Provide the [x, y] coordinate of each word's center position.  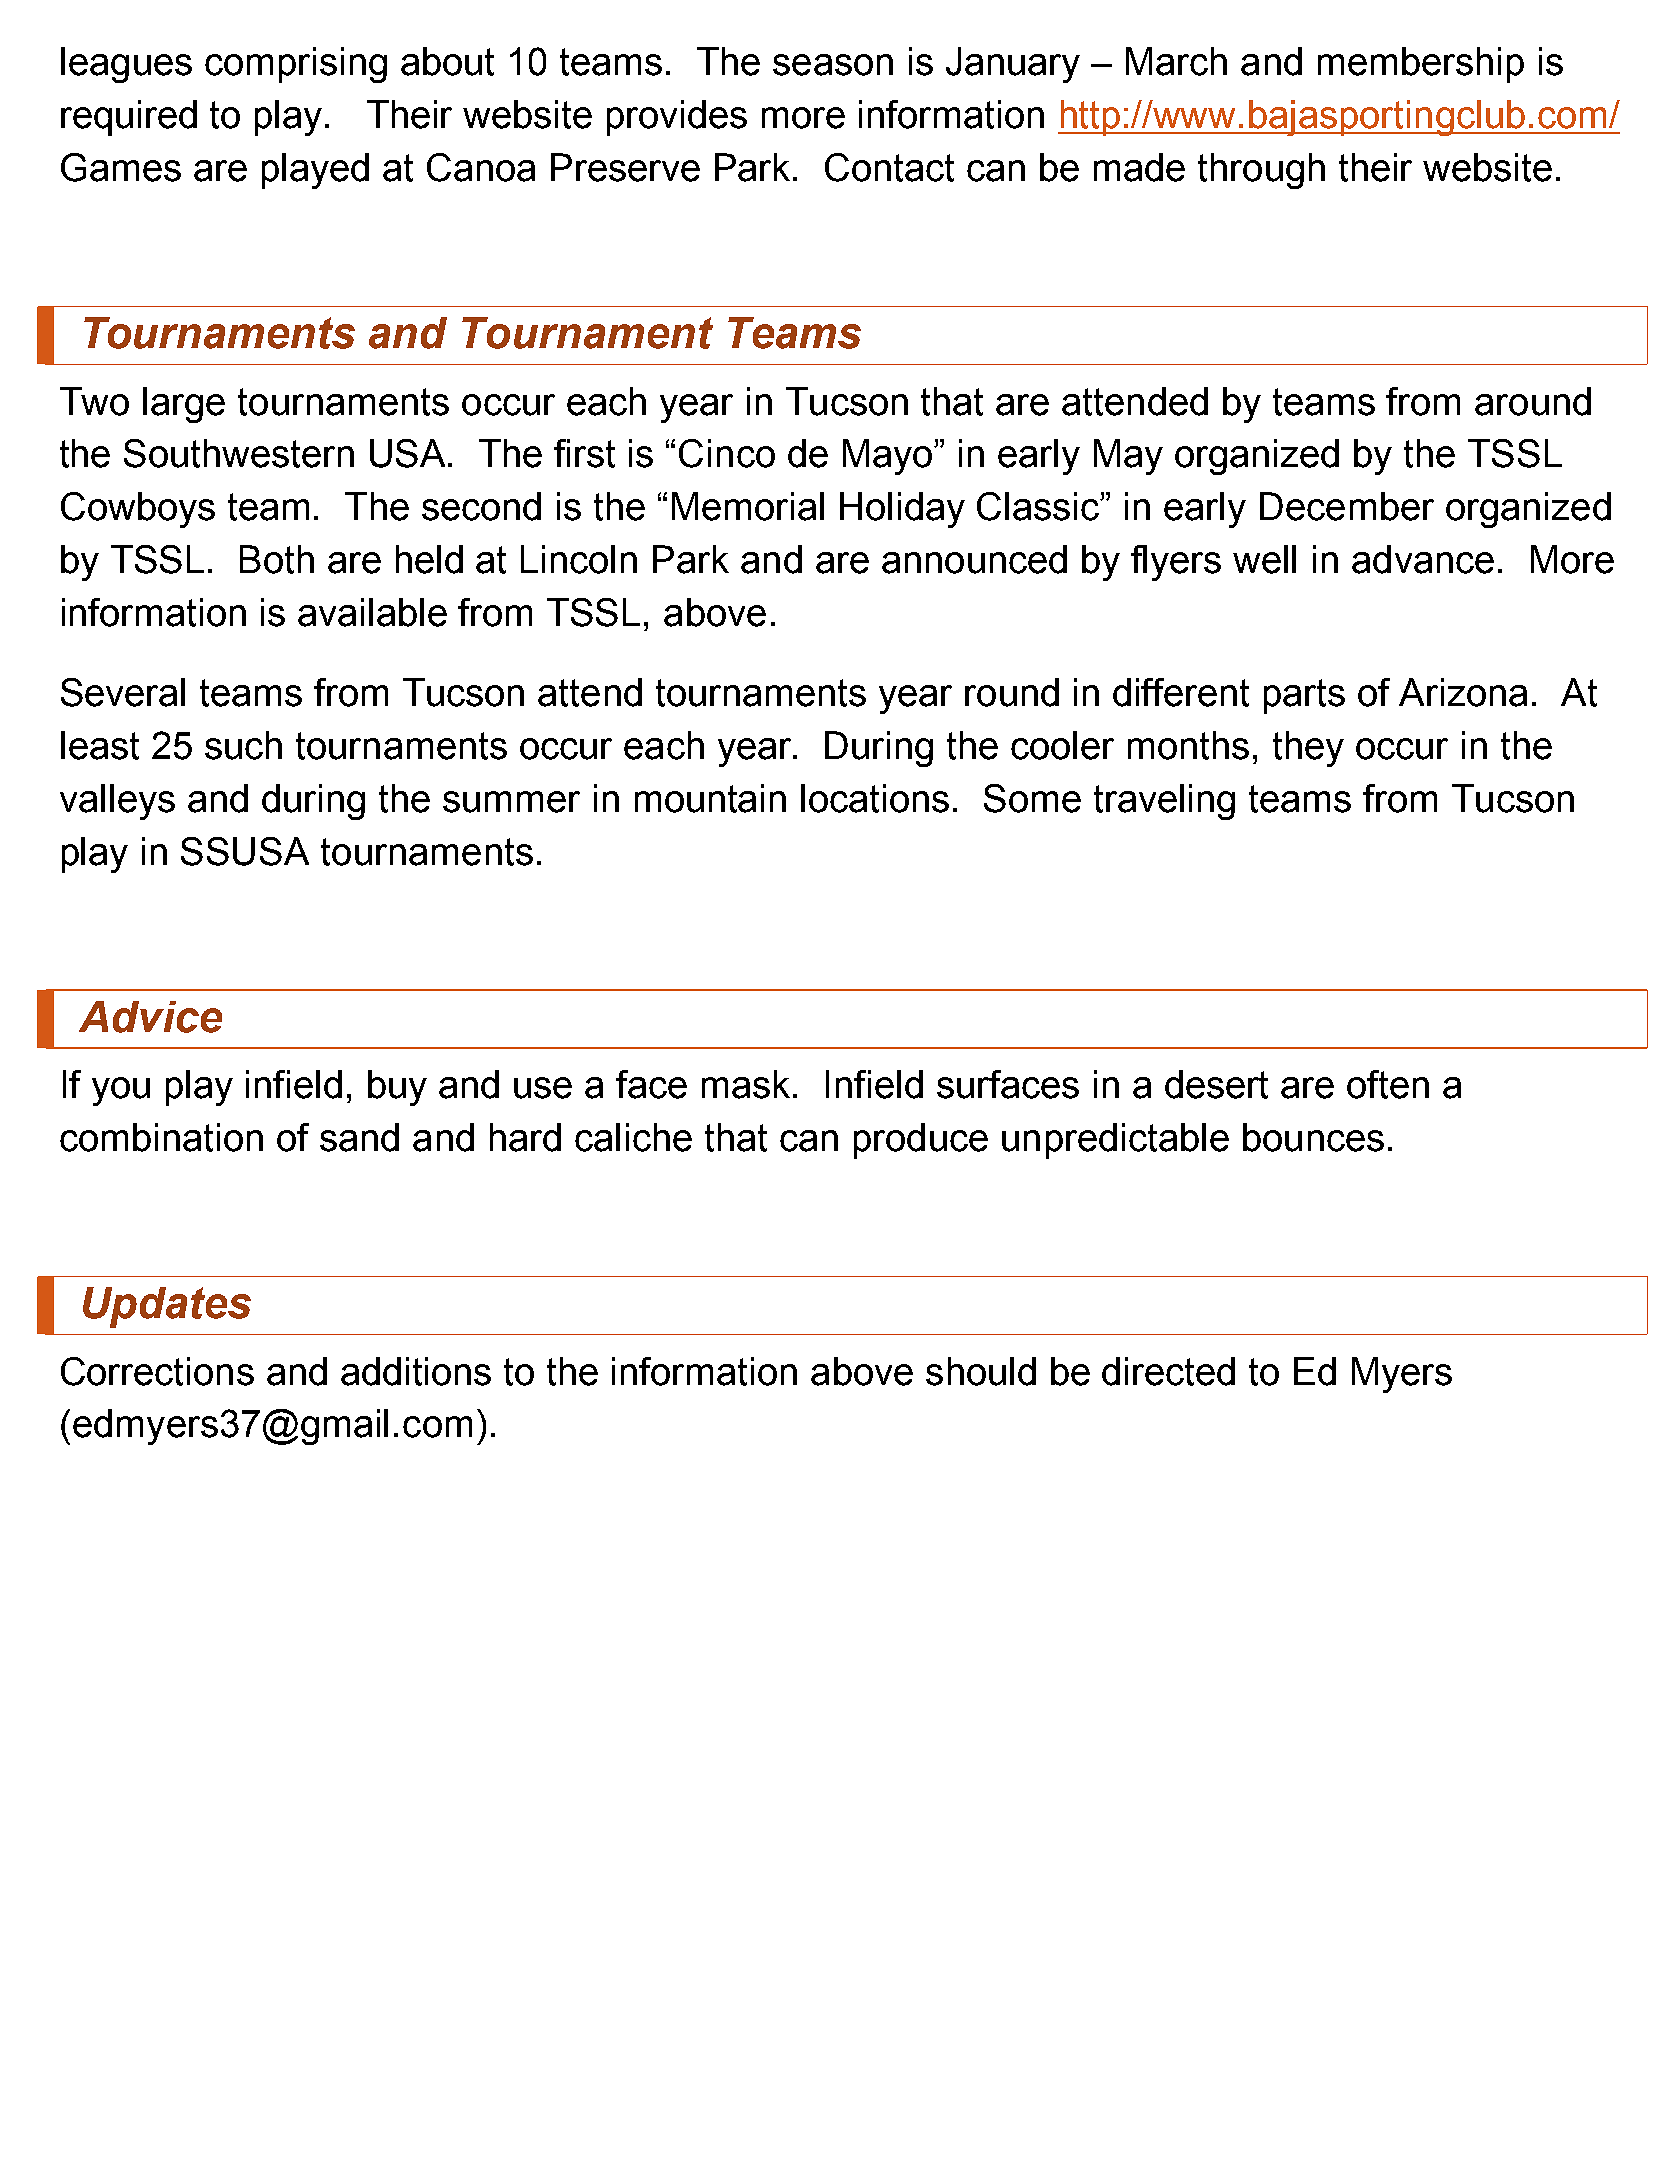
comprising [296, 65]
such [243, 745]
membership [1421, 65]
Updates [167, 1307]
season [833, 65]
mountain [710, 798]
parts [1304, 696]
